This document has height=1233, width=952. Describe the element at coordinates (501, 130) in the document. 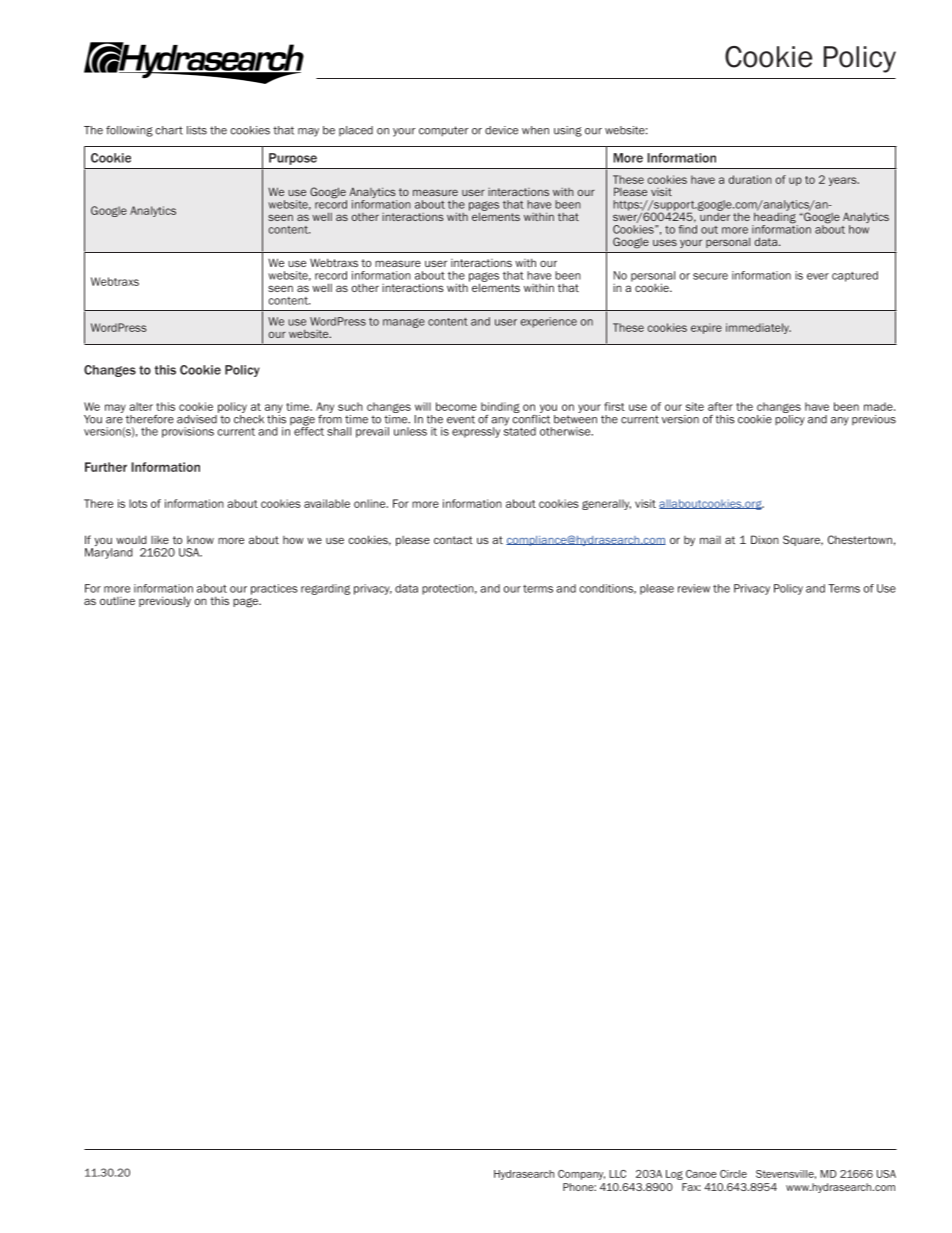

I see `device` at that location.
